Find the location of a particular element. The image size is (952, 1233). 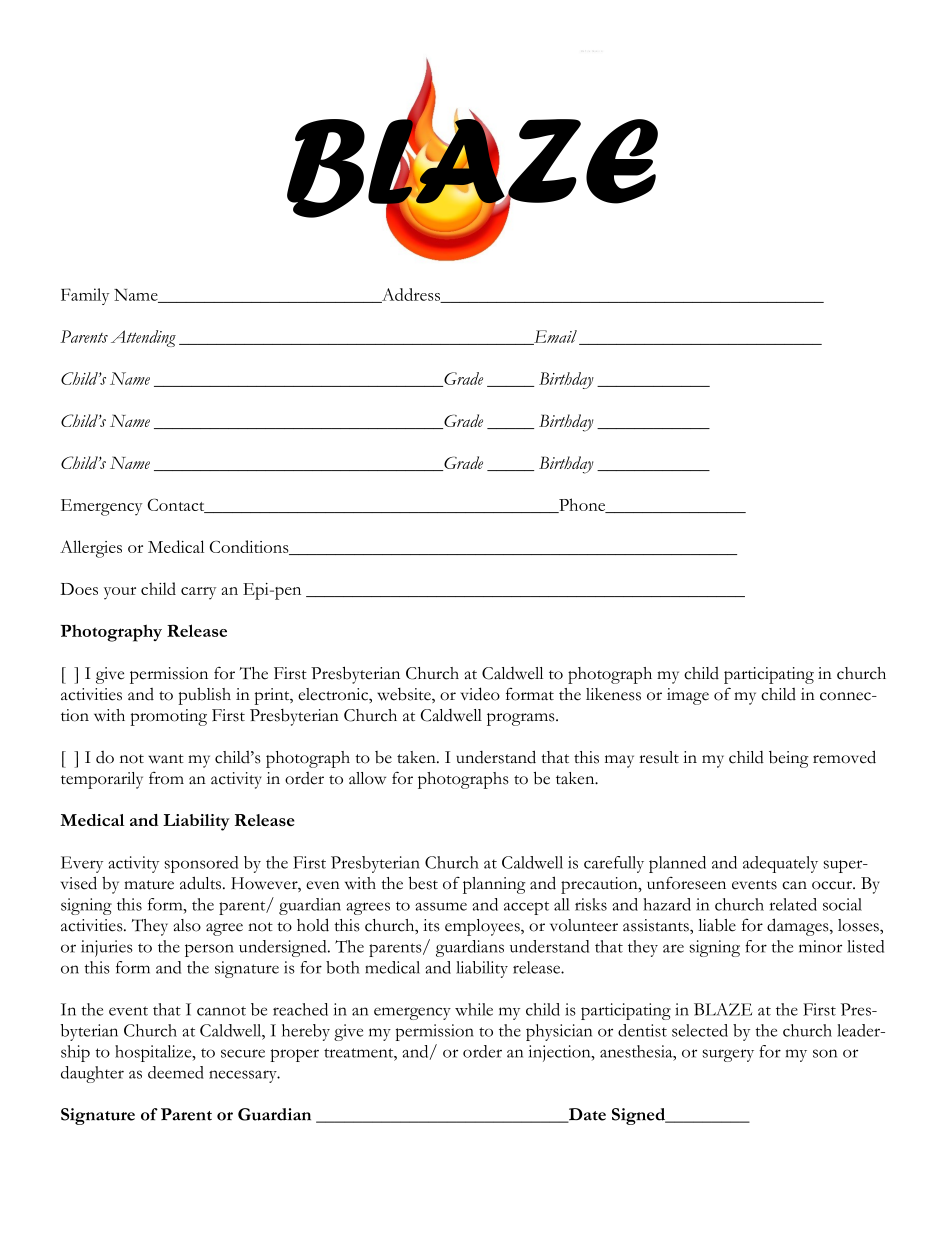

being is located at coordinates (789, 759).
